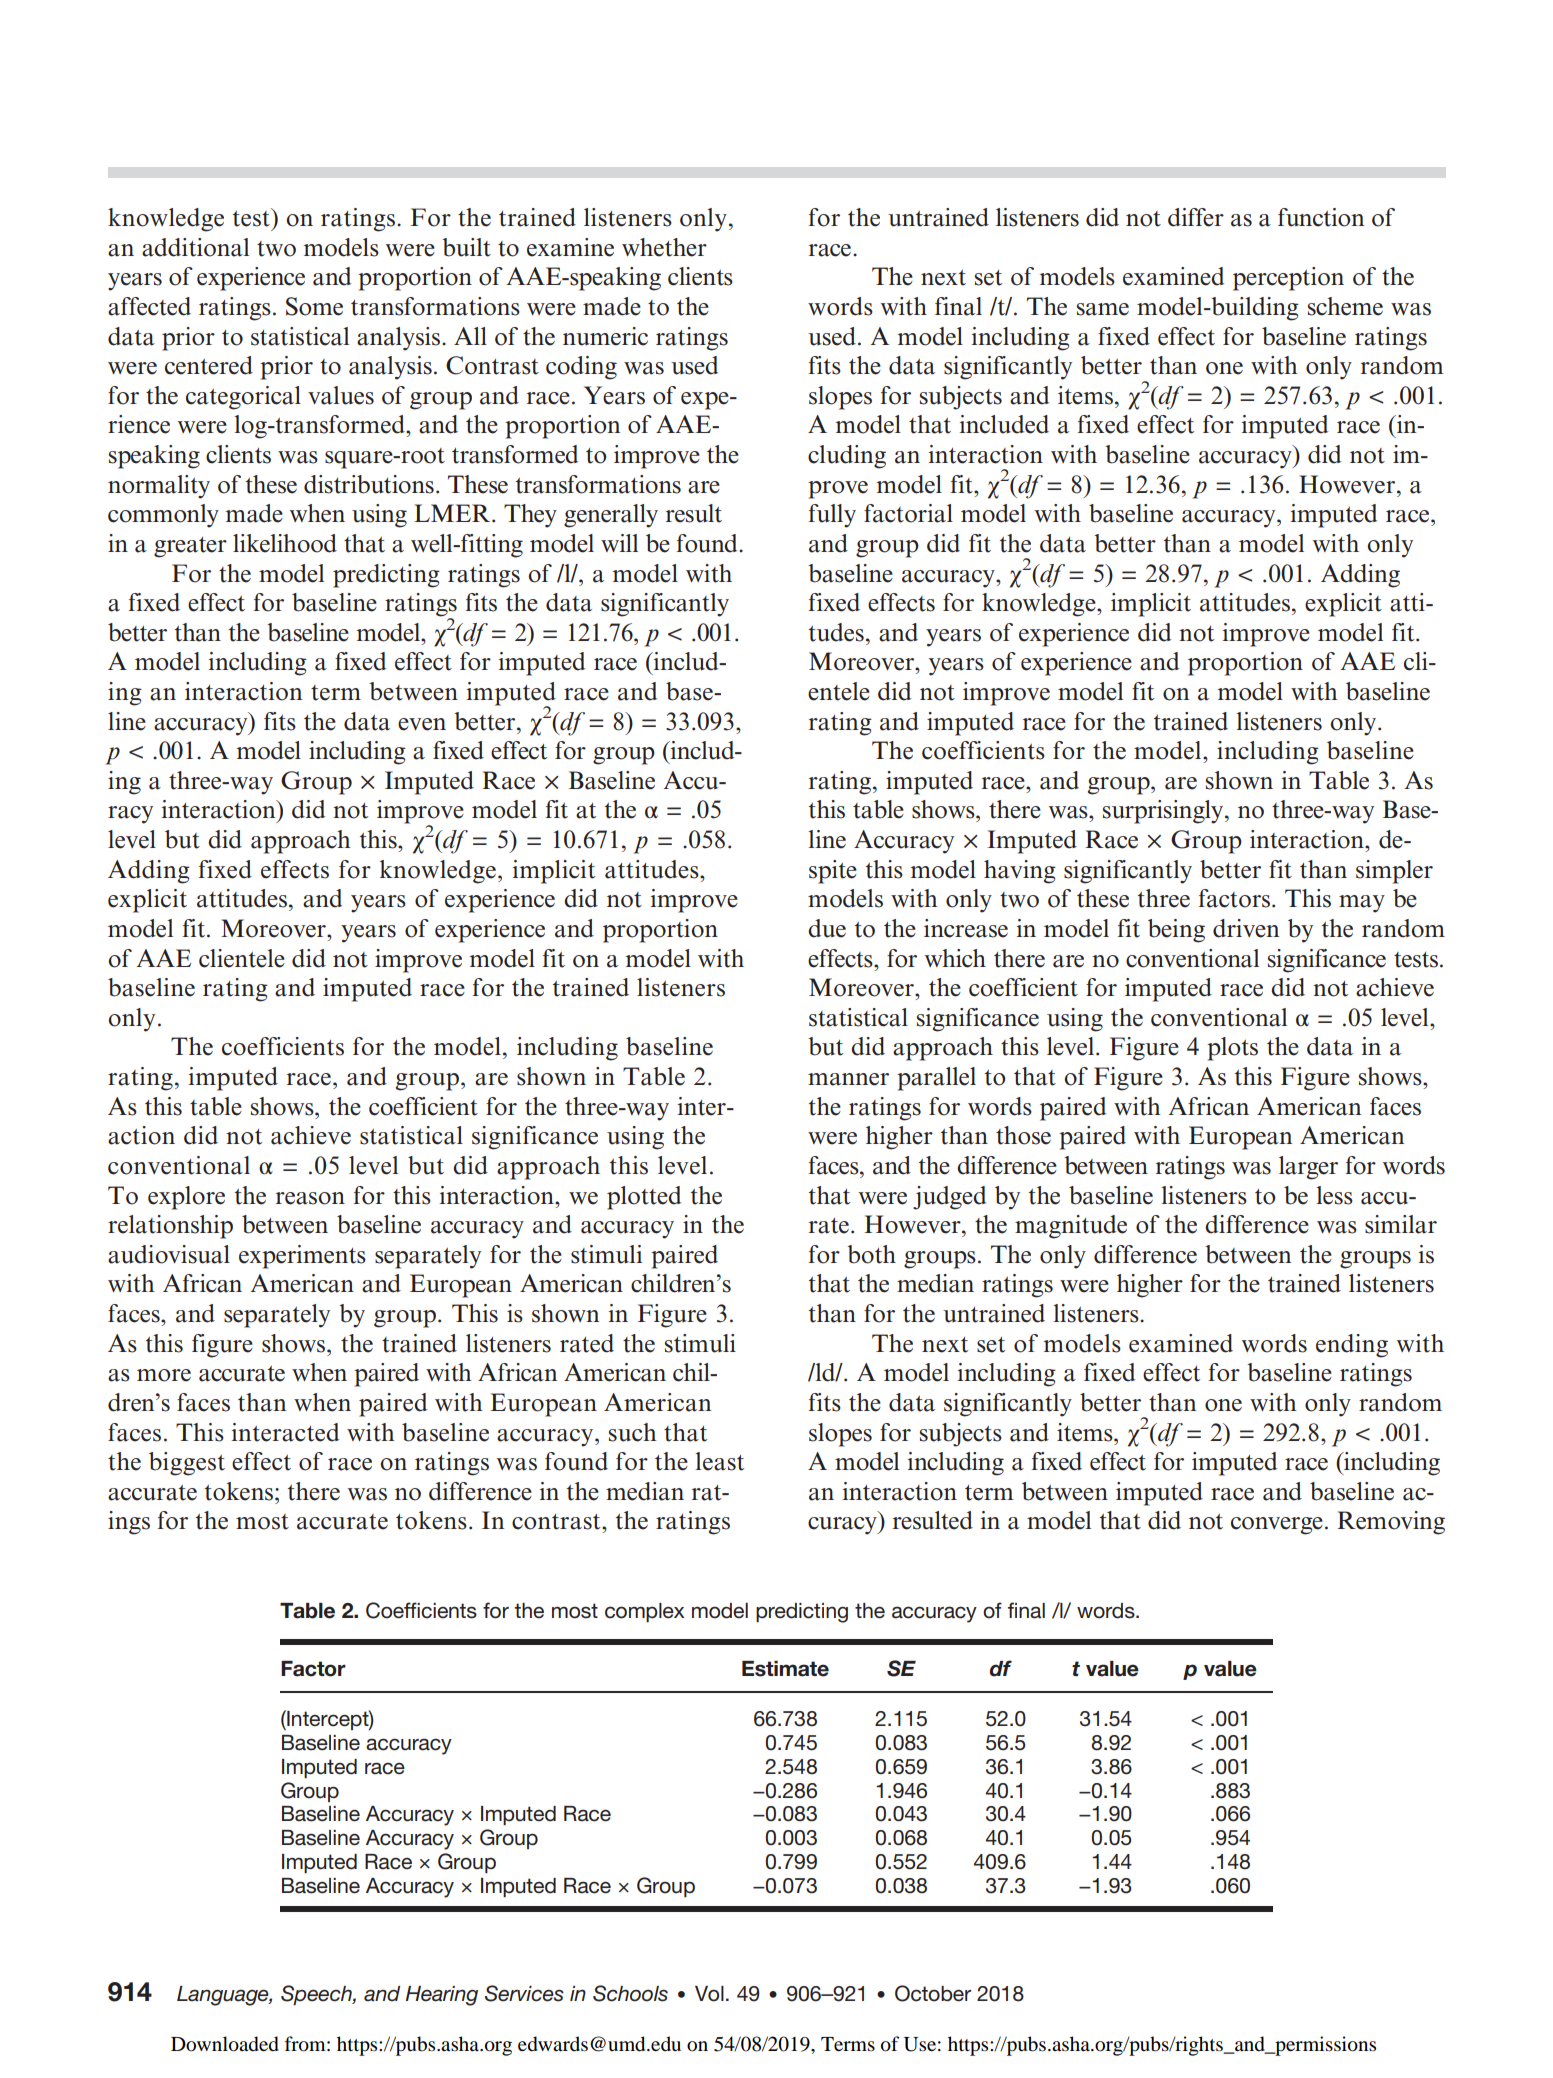 The height and width of the image is (2078, 1553). What do you see at coordinates (1288, 279) in the image?
I see `perception` at bounding box center [1288, 279].
